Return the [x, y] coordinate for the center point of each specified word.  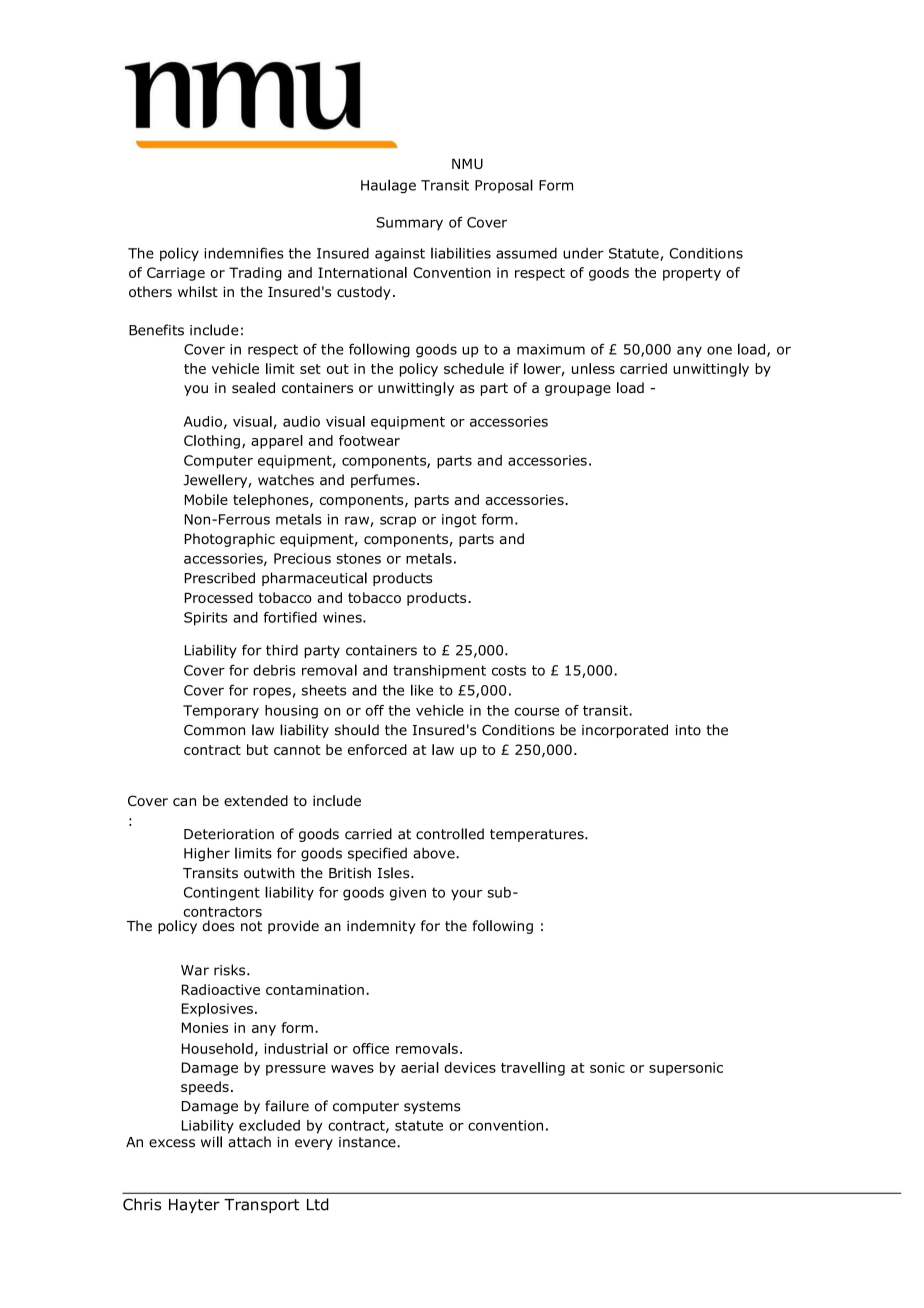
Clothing [212, 442]
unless [593, 368]
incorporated [625, 731]
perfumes [383, 481]
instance [368, 1142]
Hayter [194, 1206]
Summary [409, 223]
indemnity [381, 927]
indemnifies [244, 253]
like [422, 690]
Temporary [221, 712]
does [218, 926]
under [583, 253]
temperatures [538, 835]
